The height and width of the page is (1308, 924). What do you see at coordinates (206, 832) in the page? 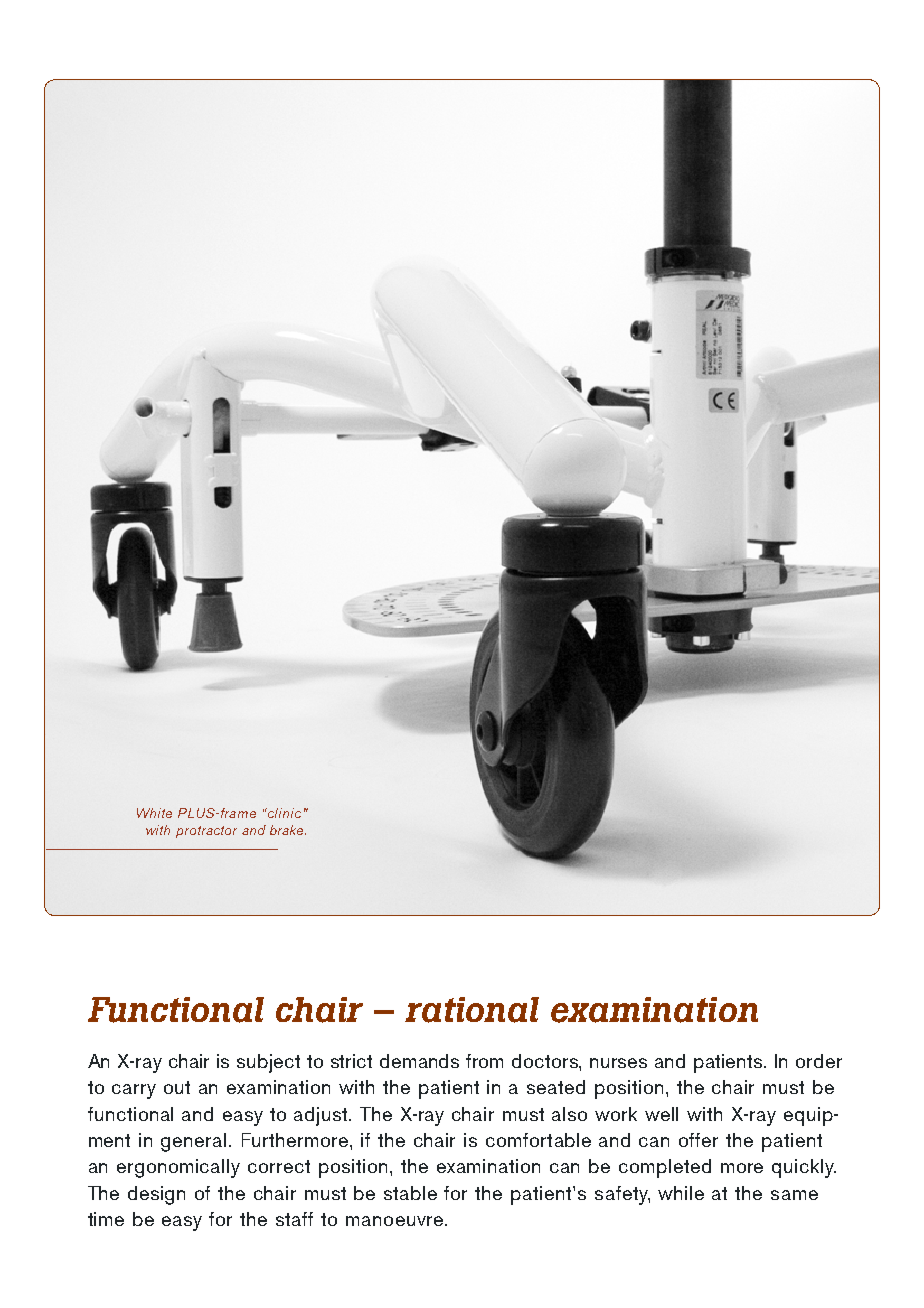
I see `protractor` at bounding box center [206, 832].
